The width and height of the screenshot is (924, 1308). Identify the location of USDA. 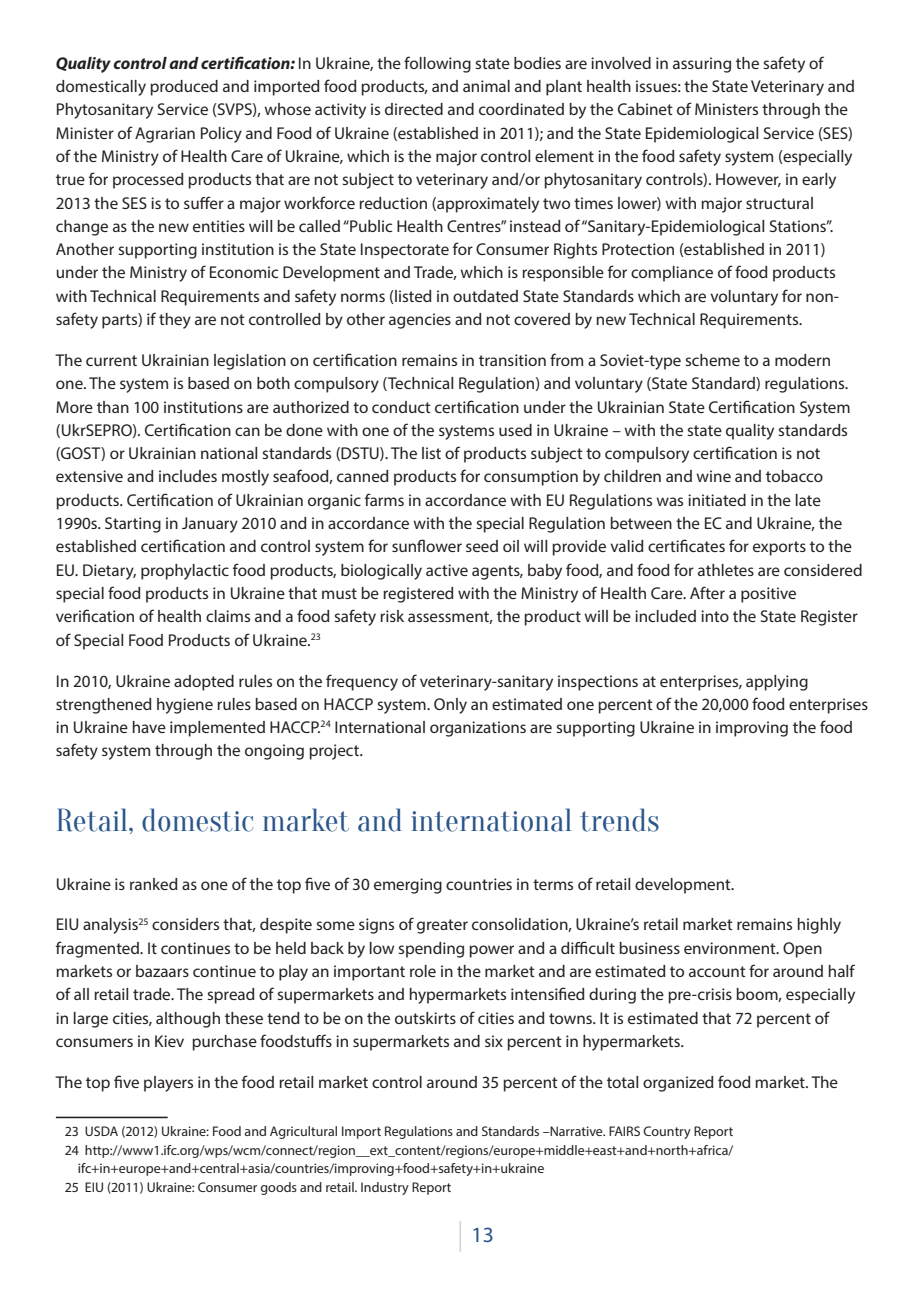
(101, 1131).
